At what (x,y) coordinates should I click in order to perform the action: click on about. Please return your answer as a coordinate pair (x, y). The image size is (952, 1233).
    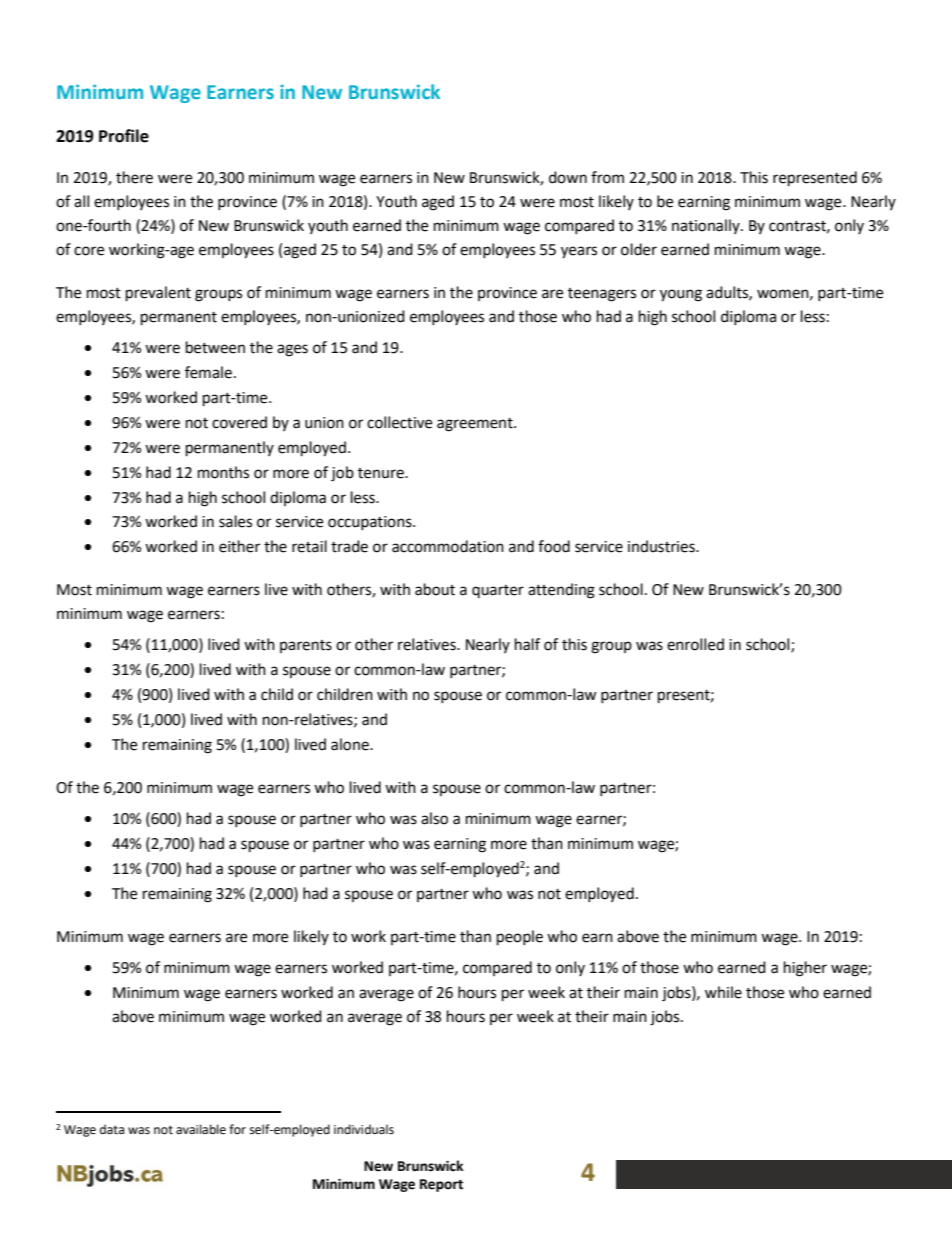
    Looking at the image, I should click on (435, 589).
